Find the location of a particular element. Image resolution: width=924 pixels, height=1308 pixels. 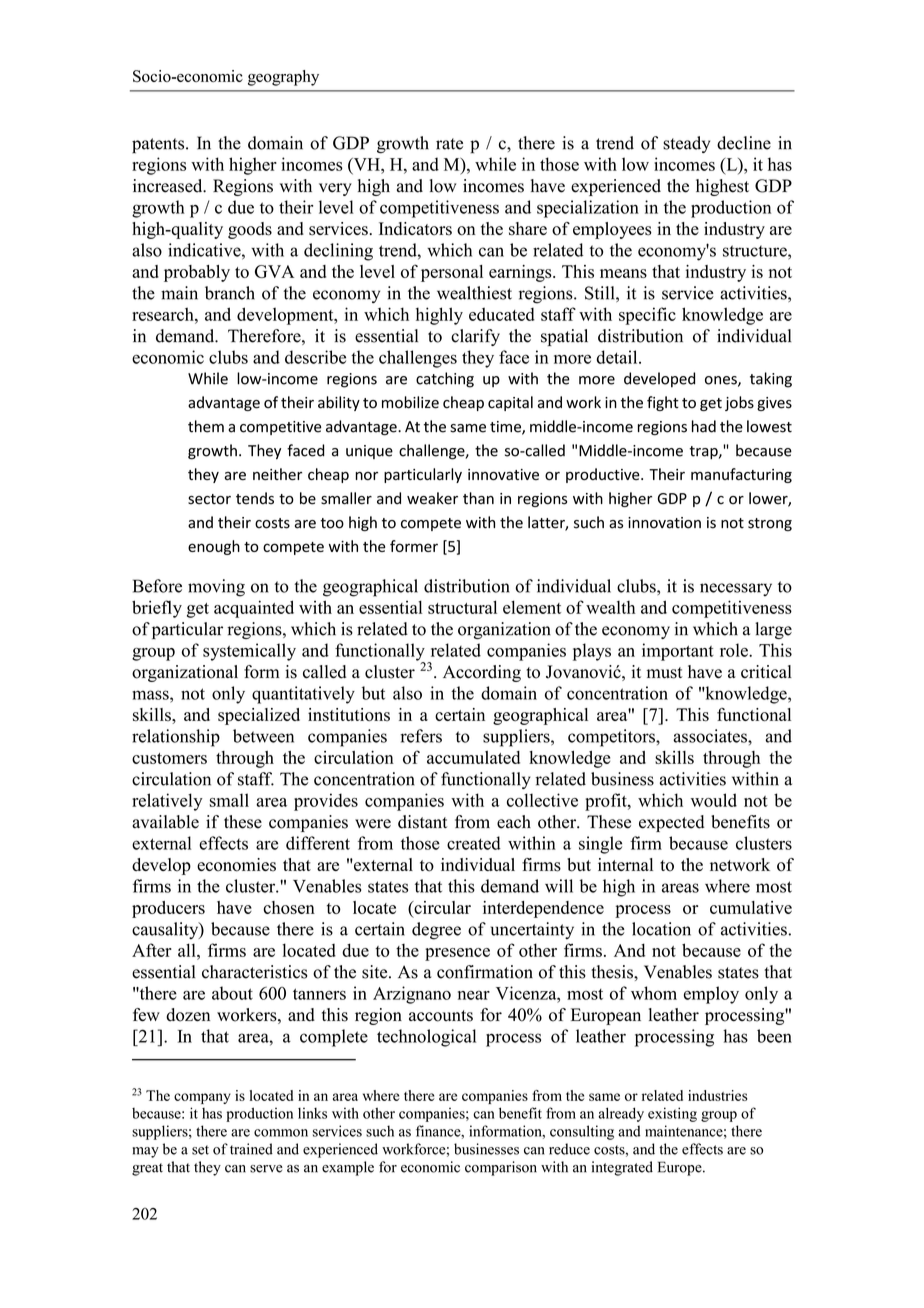

structural is located at coordinates (462, 607).
